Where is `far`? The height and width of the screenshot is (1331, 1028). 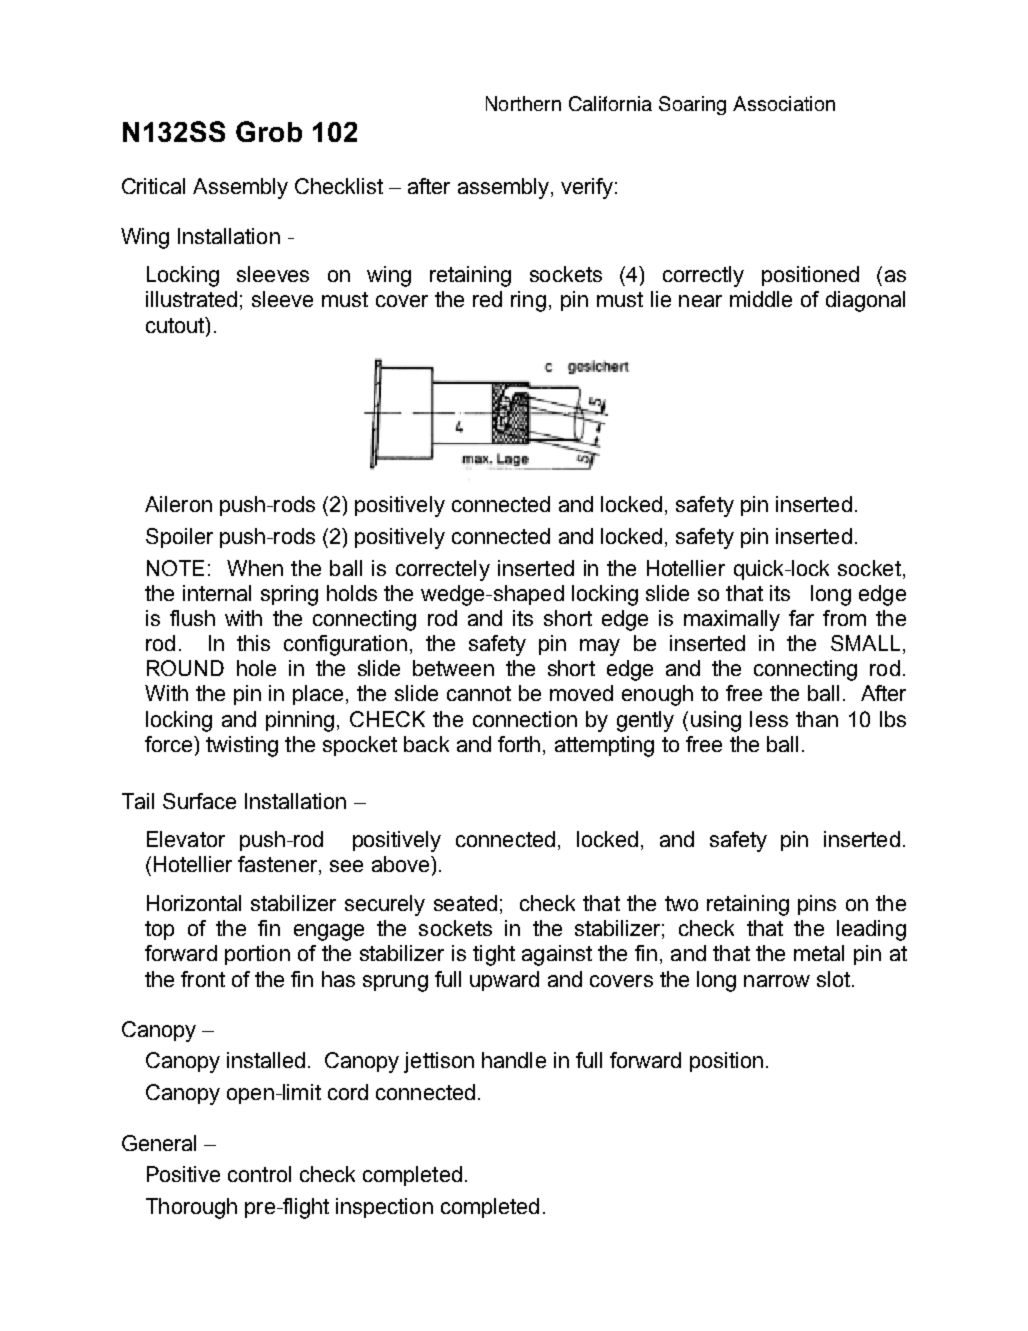 far is located at coordinates (801, 618).
